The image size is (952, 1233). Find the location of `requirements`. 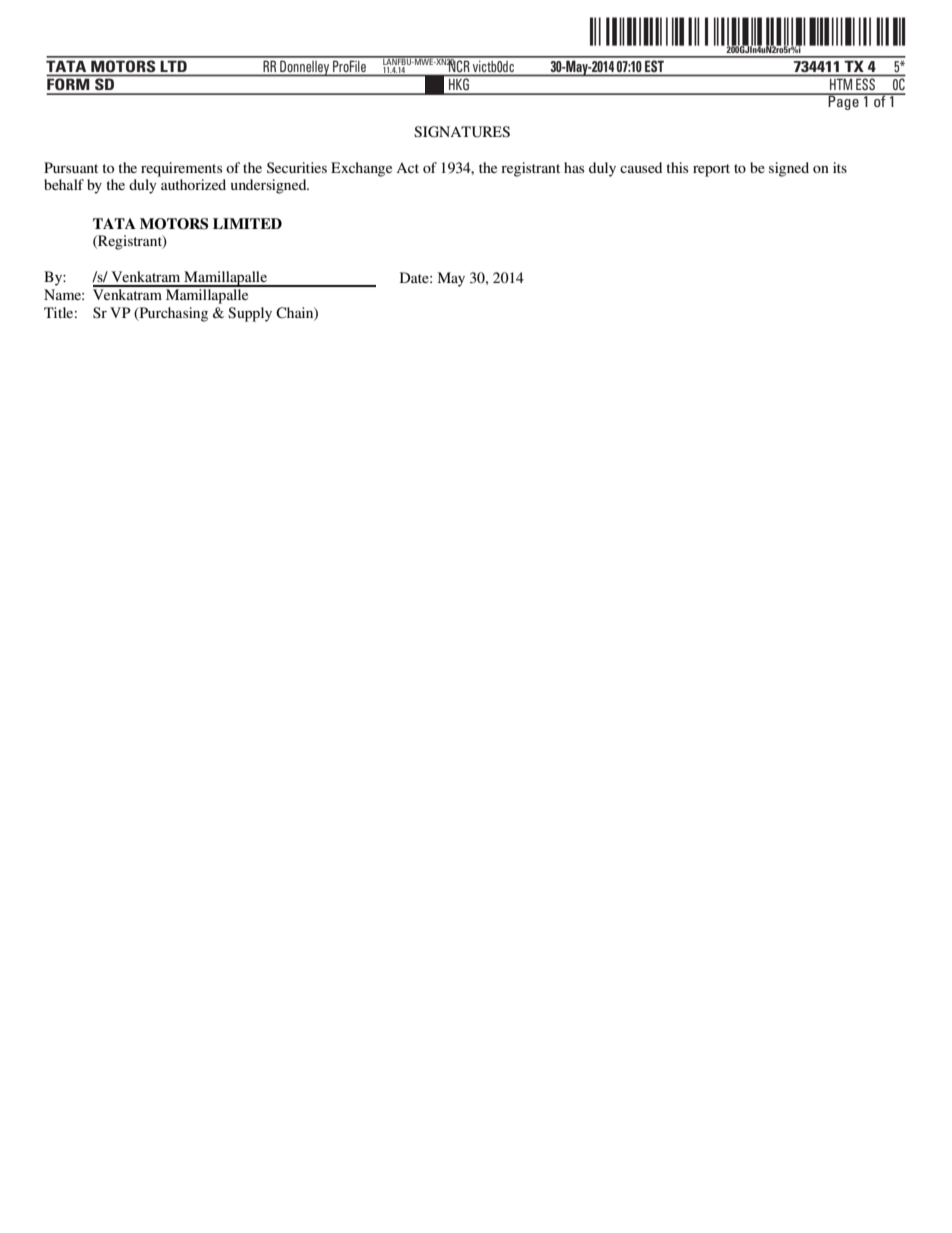

requirements is located at coordinates (181, 169).
